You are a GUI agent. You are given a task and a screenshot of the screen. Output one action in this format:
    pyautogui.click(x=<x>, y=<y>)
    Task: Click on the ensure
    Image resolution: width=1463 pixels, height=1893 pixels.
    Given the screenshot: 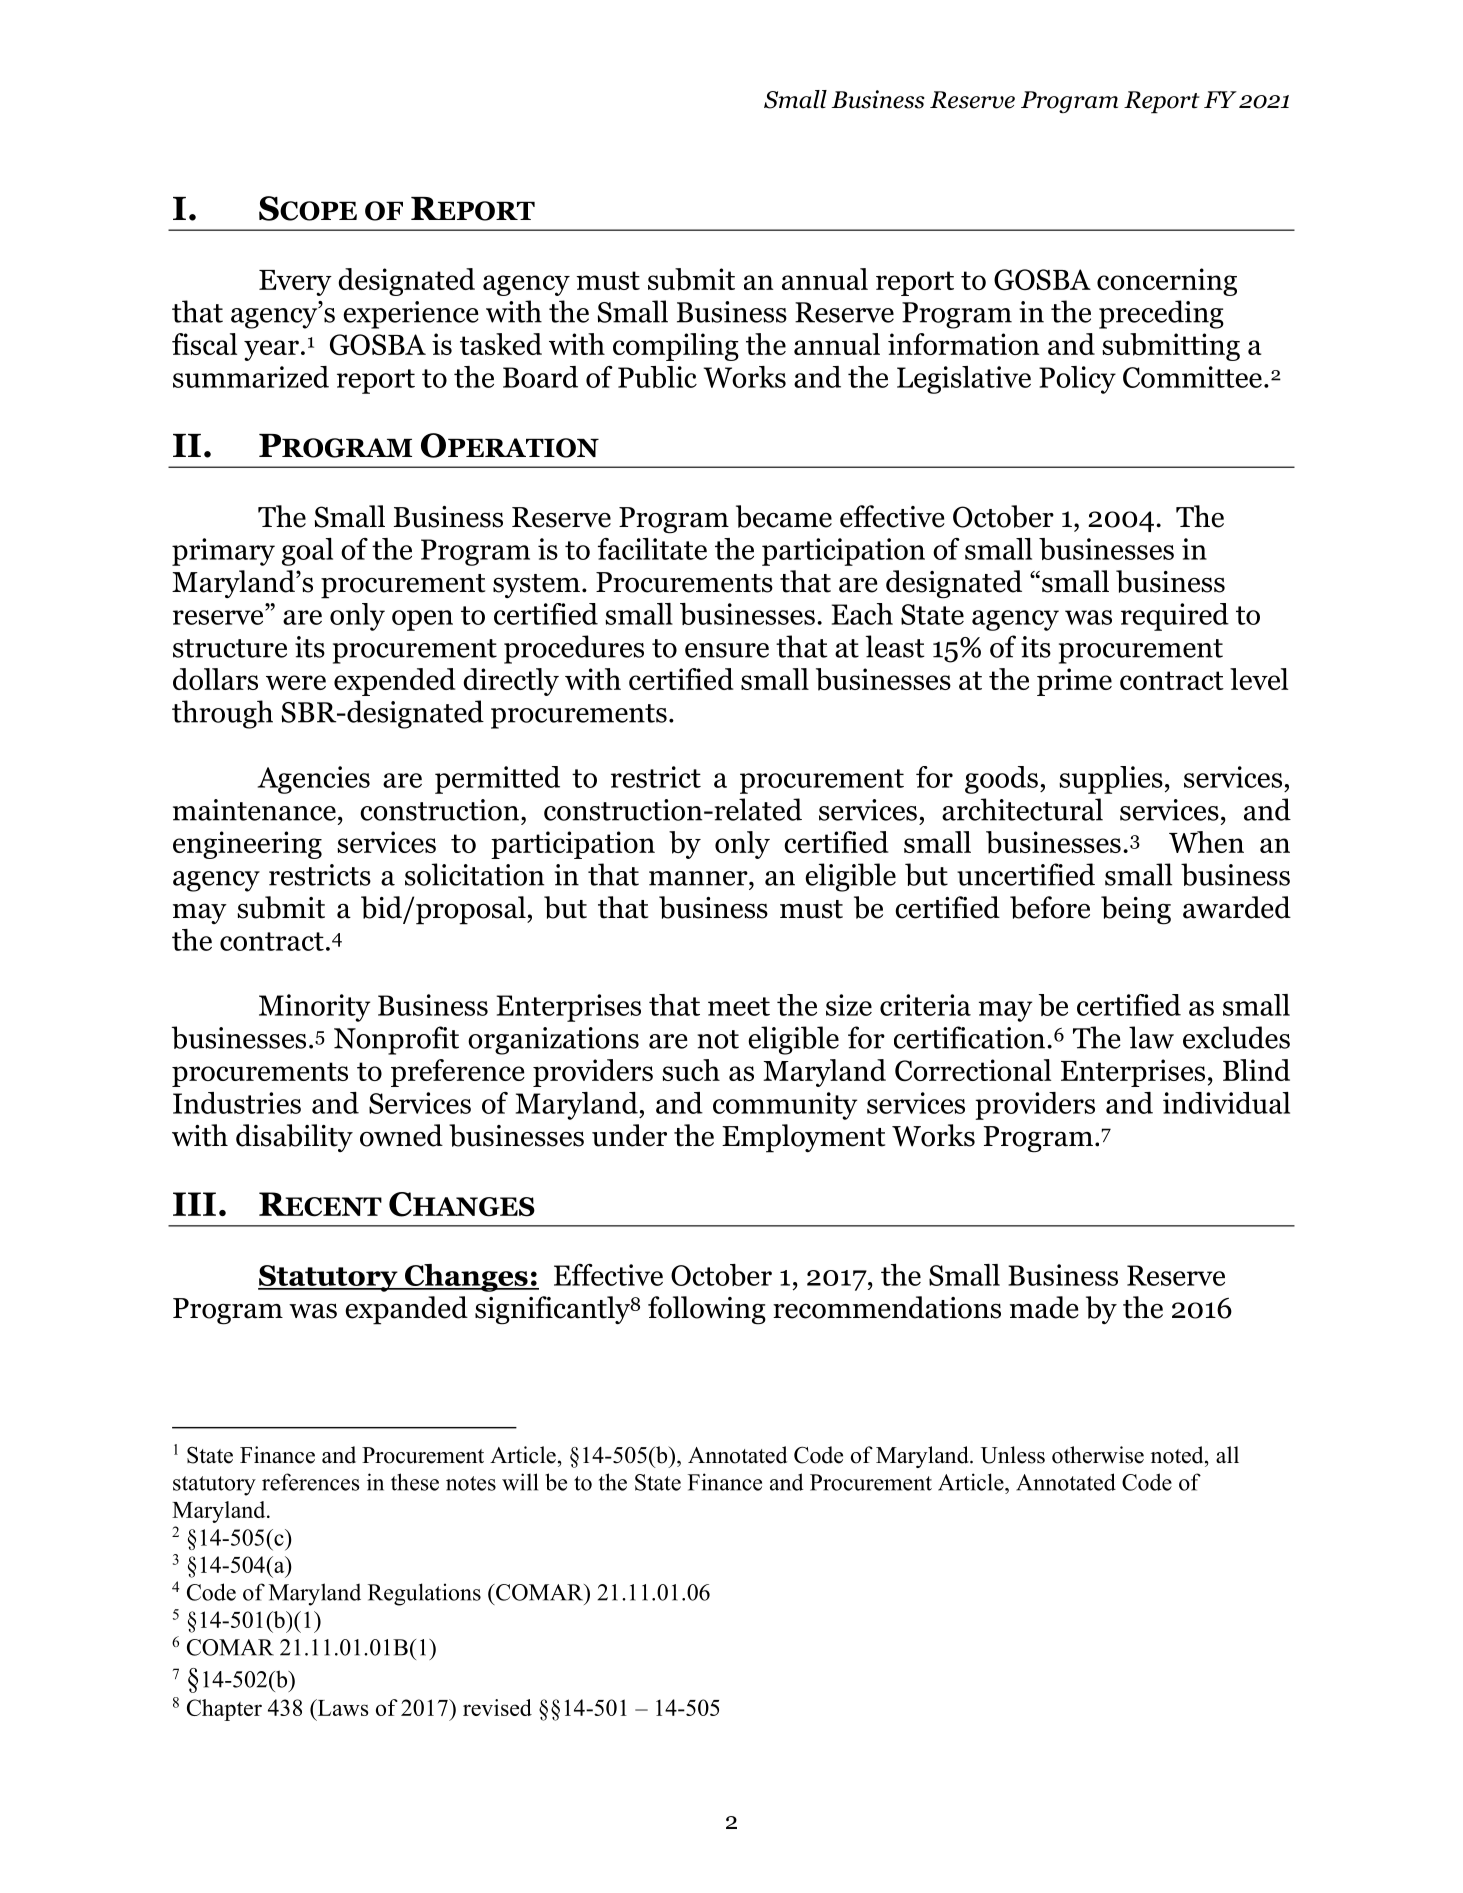 What is the action you would take?
    pyautogui.click(x=727, y=650)
